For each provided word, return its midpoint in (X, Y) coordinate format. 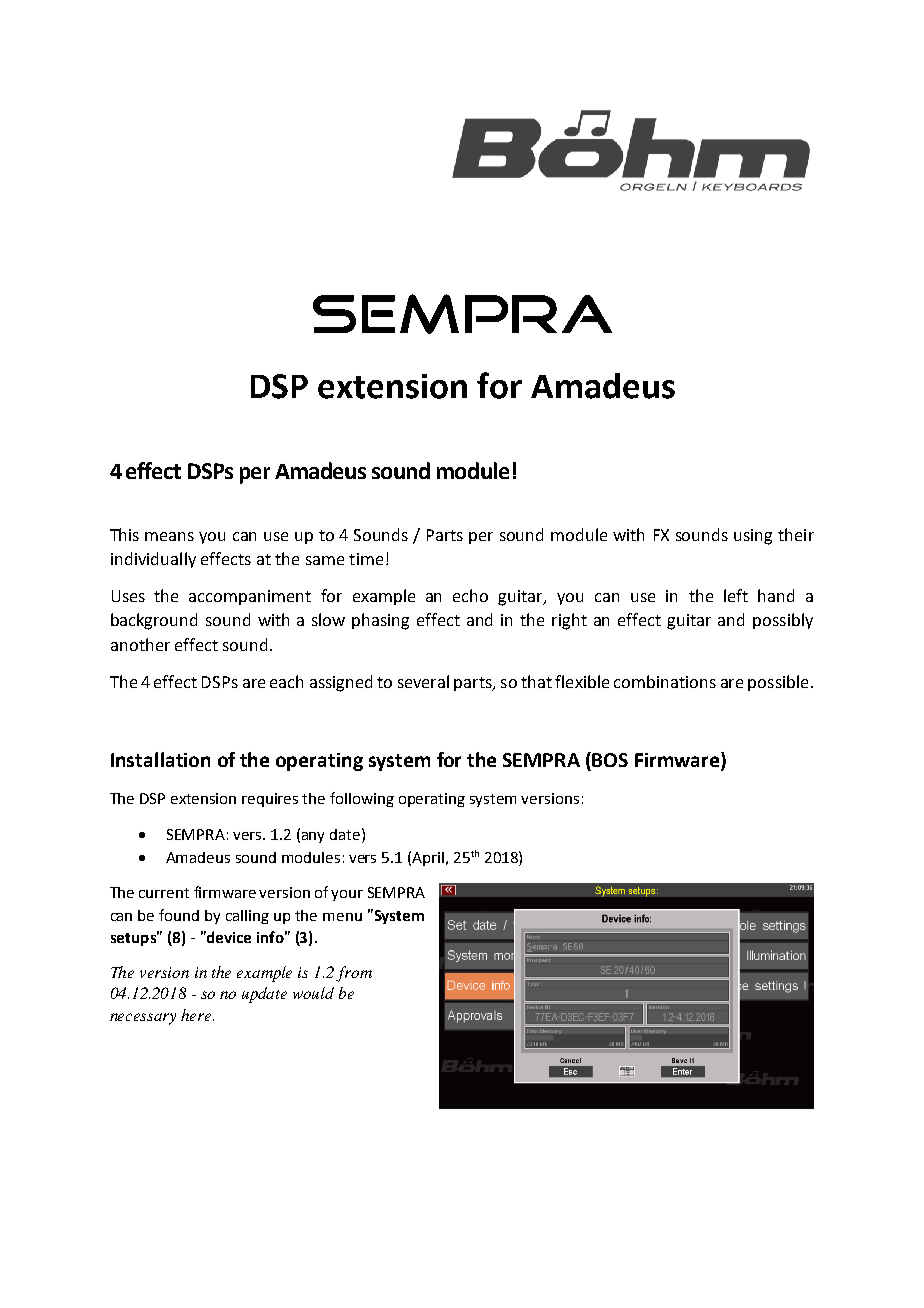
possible (778, 683)
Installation (160, 759)
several (423, 681)
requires (270, 800)
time (366, 559)
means (169, 536)
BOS (610, 760)
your (347, 895)
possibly (783, 621)
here (197, 1015)
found (179, 915)
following (362, 799)
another (140, 644)
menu (342, 917)
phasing (380, 621)
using (753, 537)
